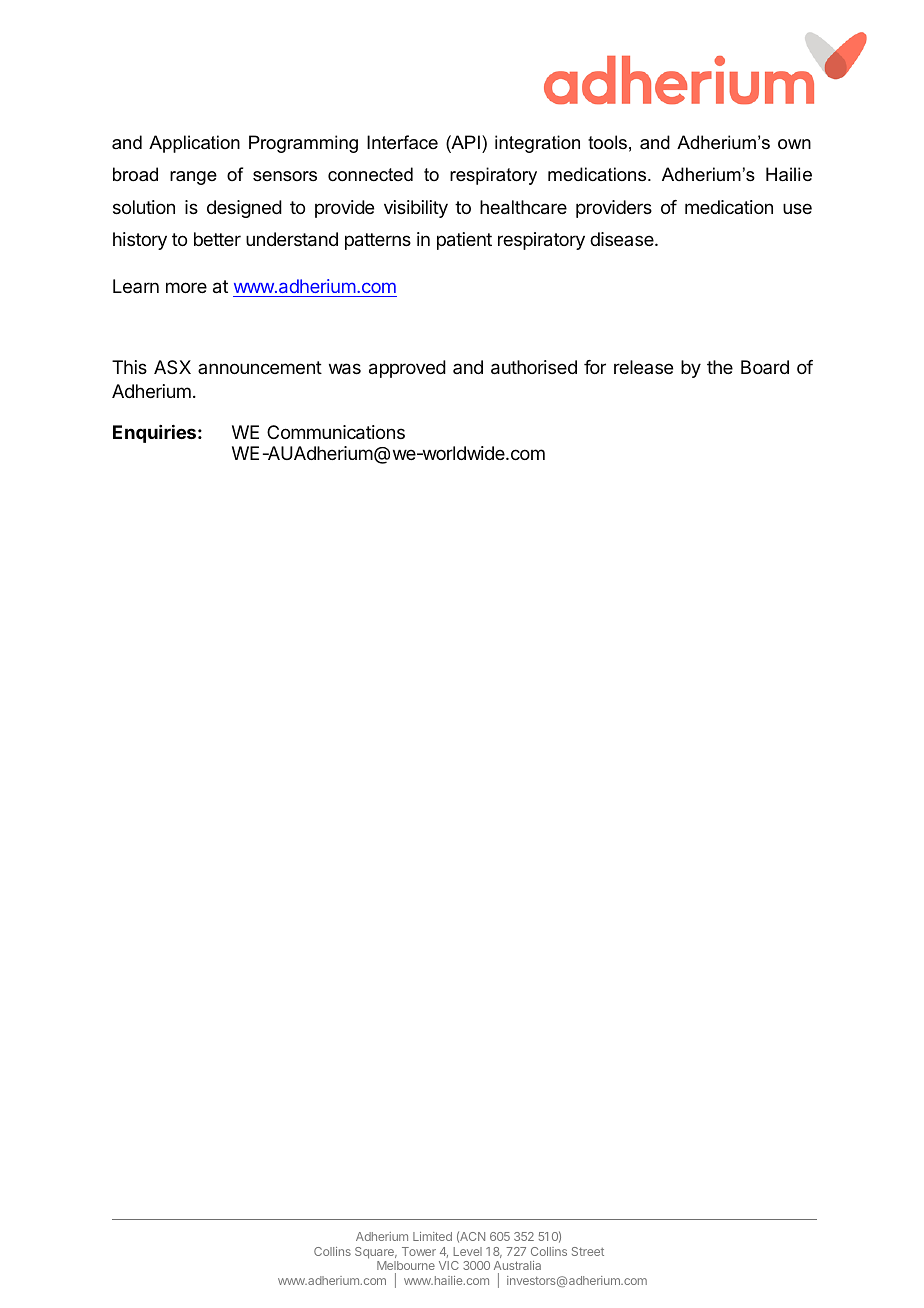 The width and height of the image is (924, 1308). What do you see at coordinates (432, 1236) in the image?
I see `Limited` at bounding box center [432, 1236].
